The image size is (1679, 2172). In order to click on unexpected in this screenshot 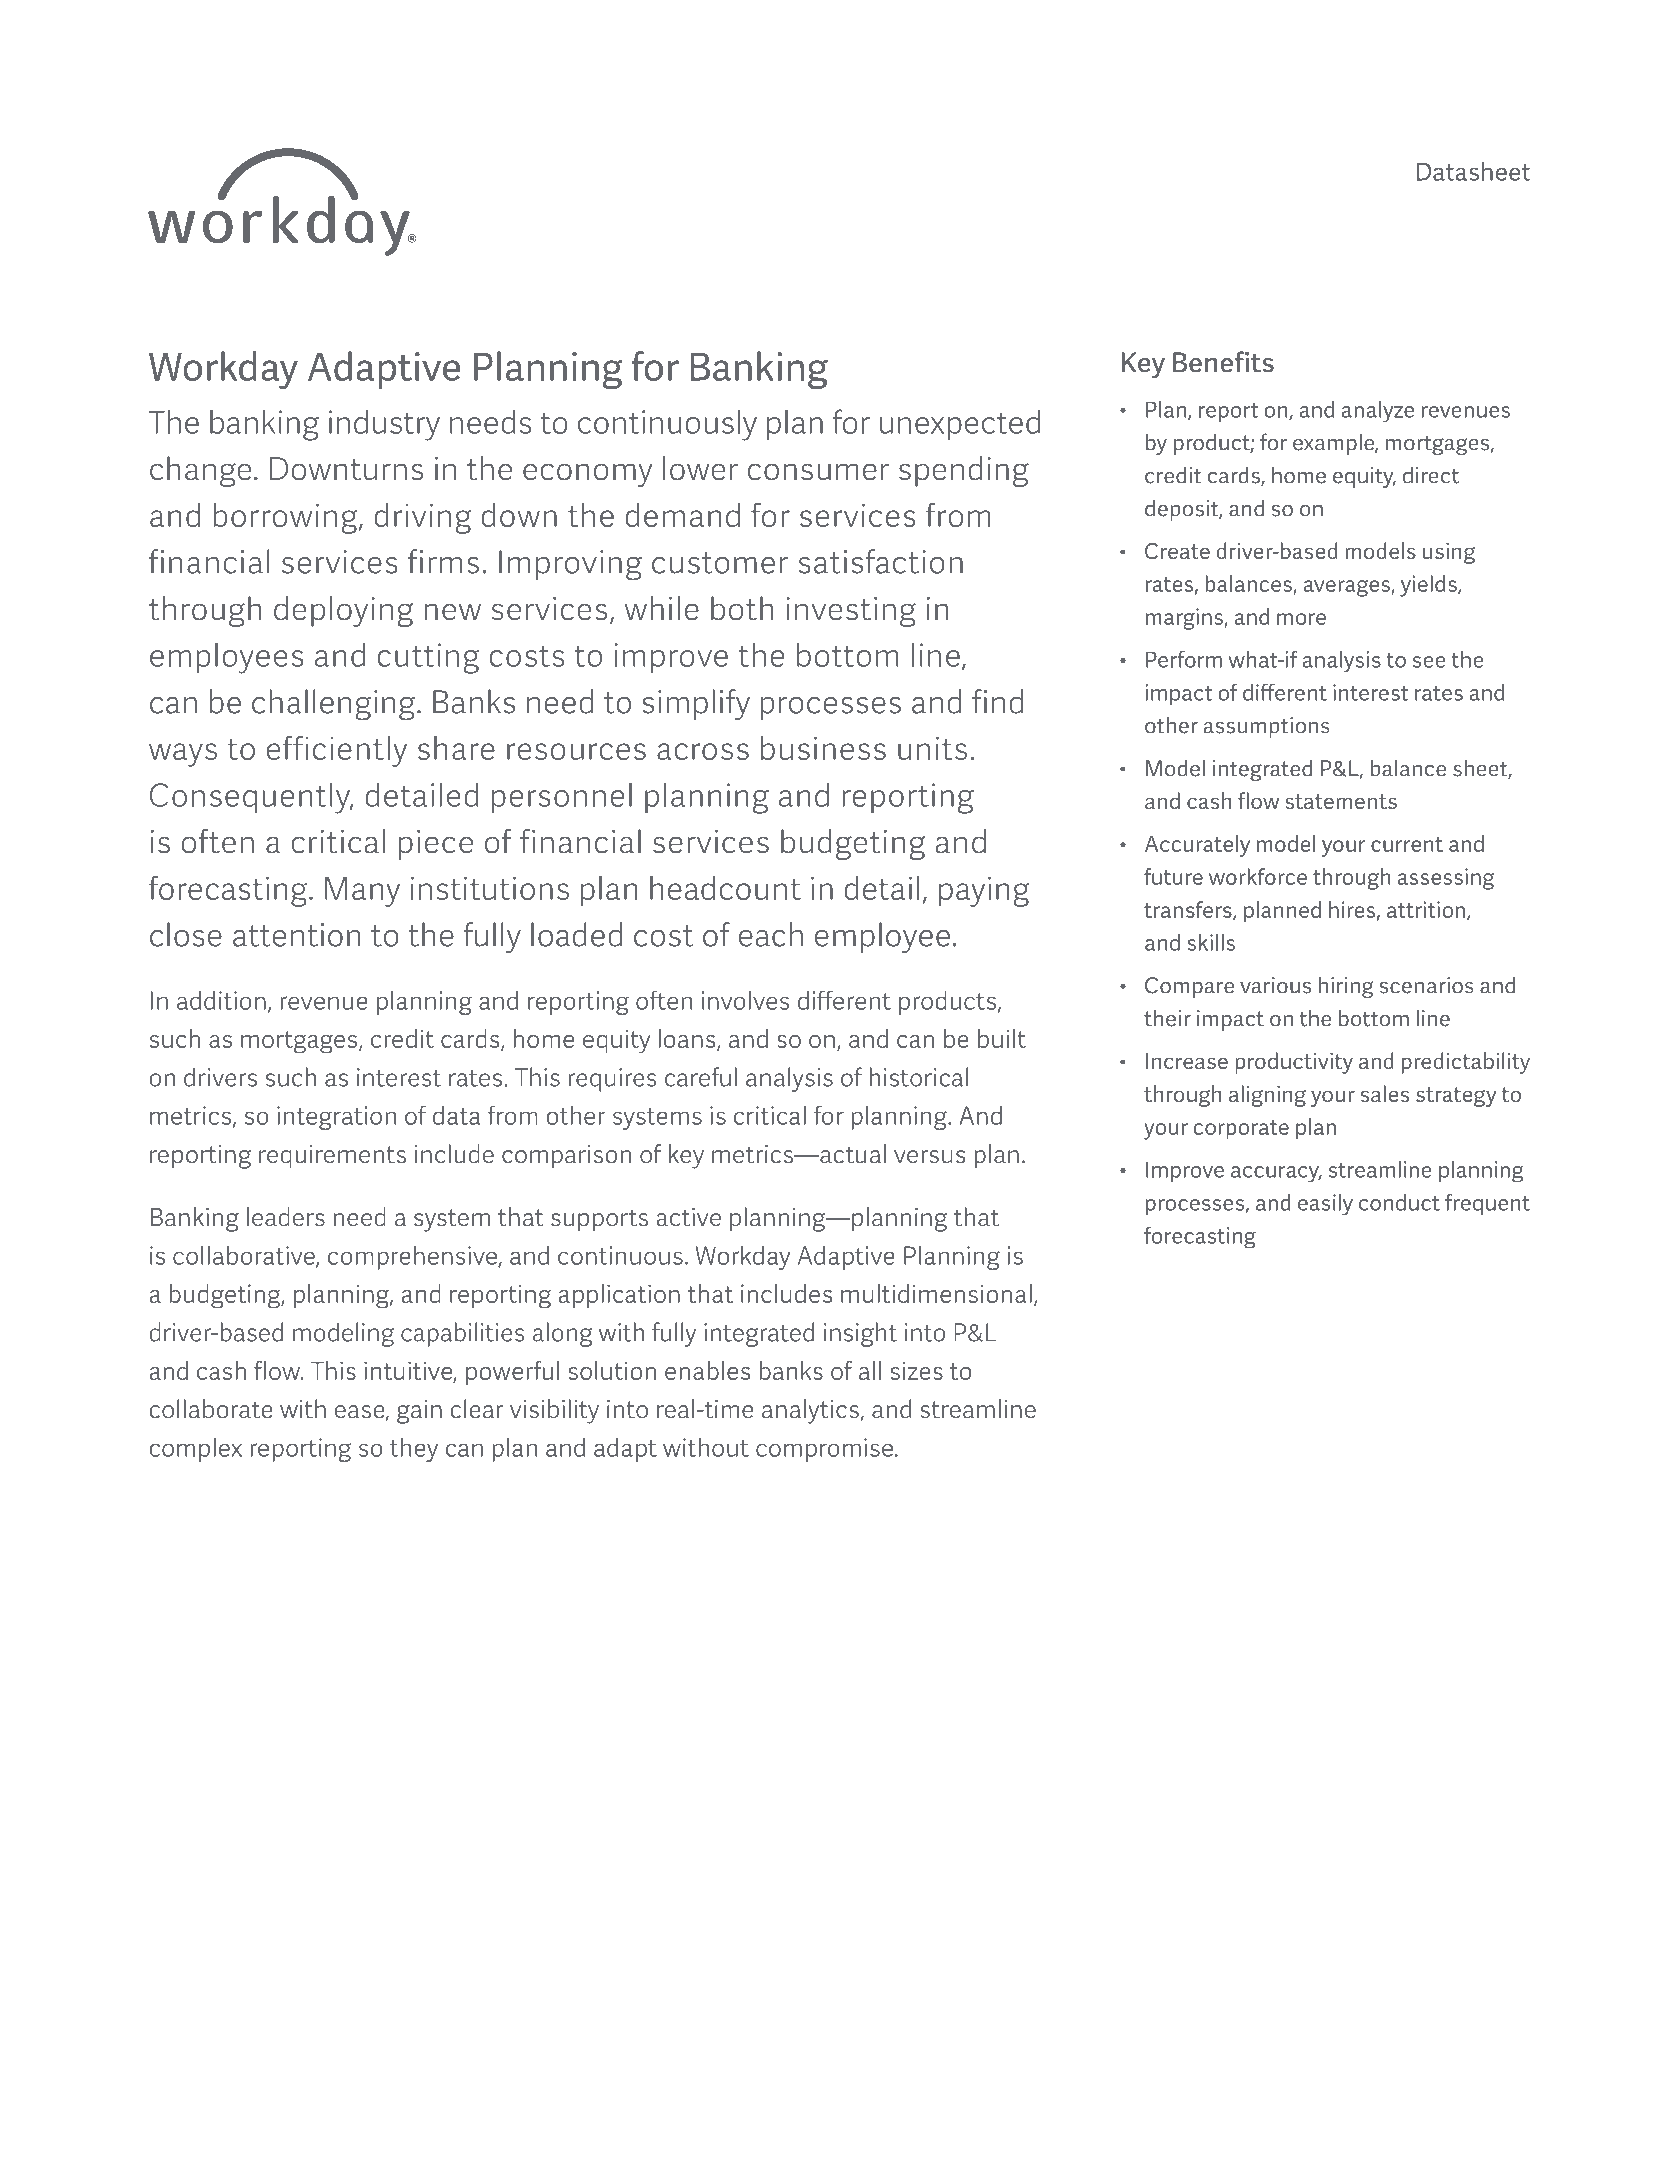, I will do `click(960, 424)`.
